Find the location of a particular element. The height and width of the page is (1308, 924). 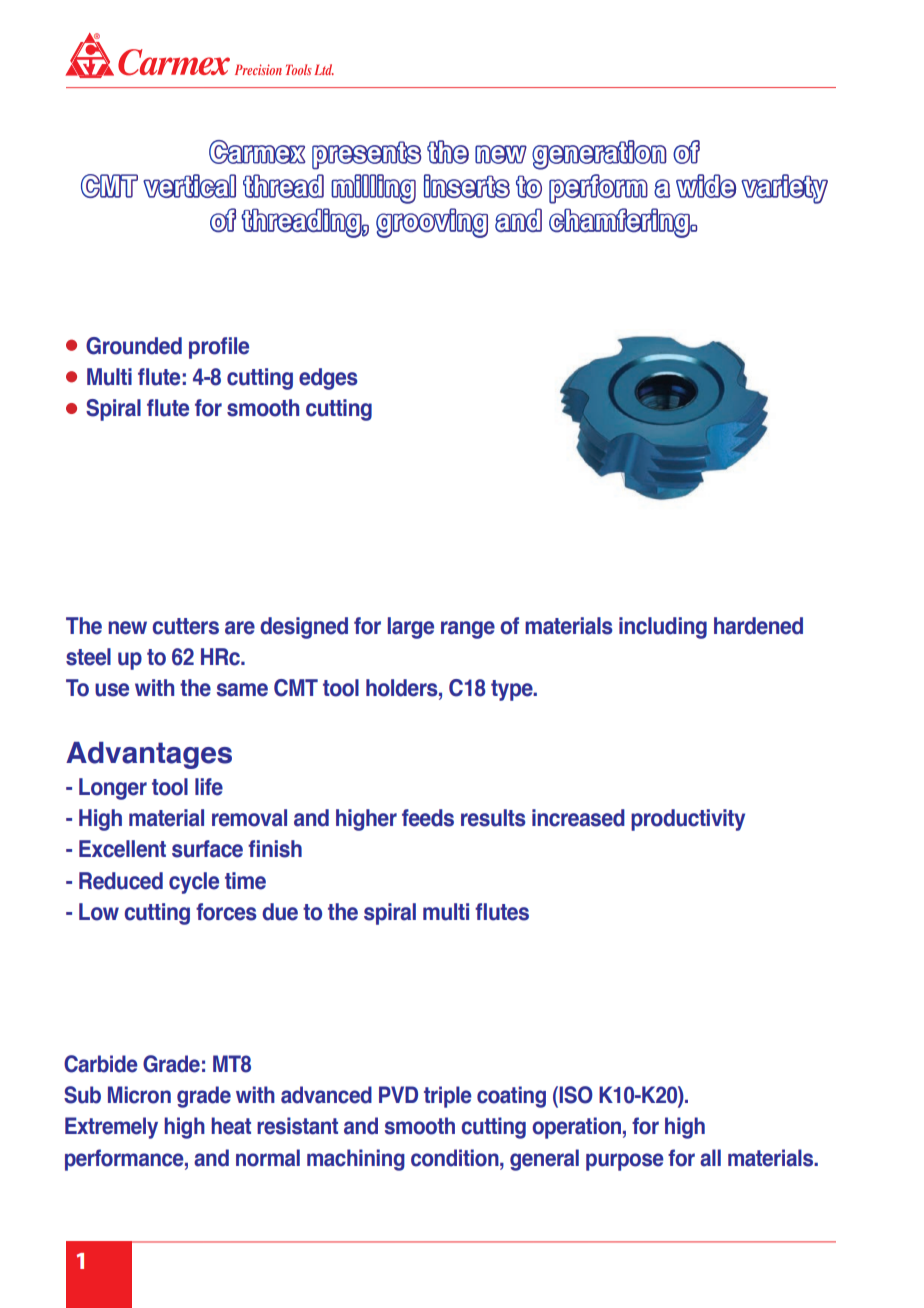

wide is located at coordinates (706, 186).
